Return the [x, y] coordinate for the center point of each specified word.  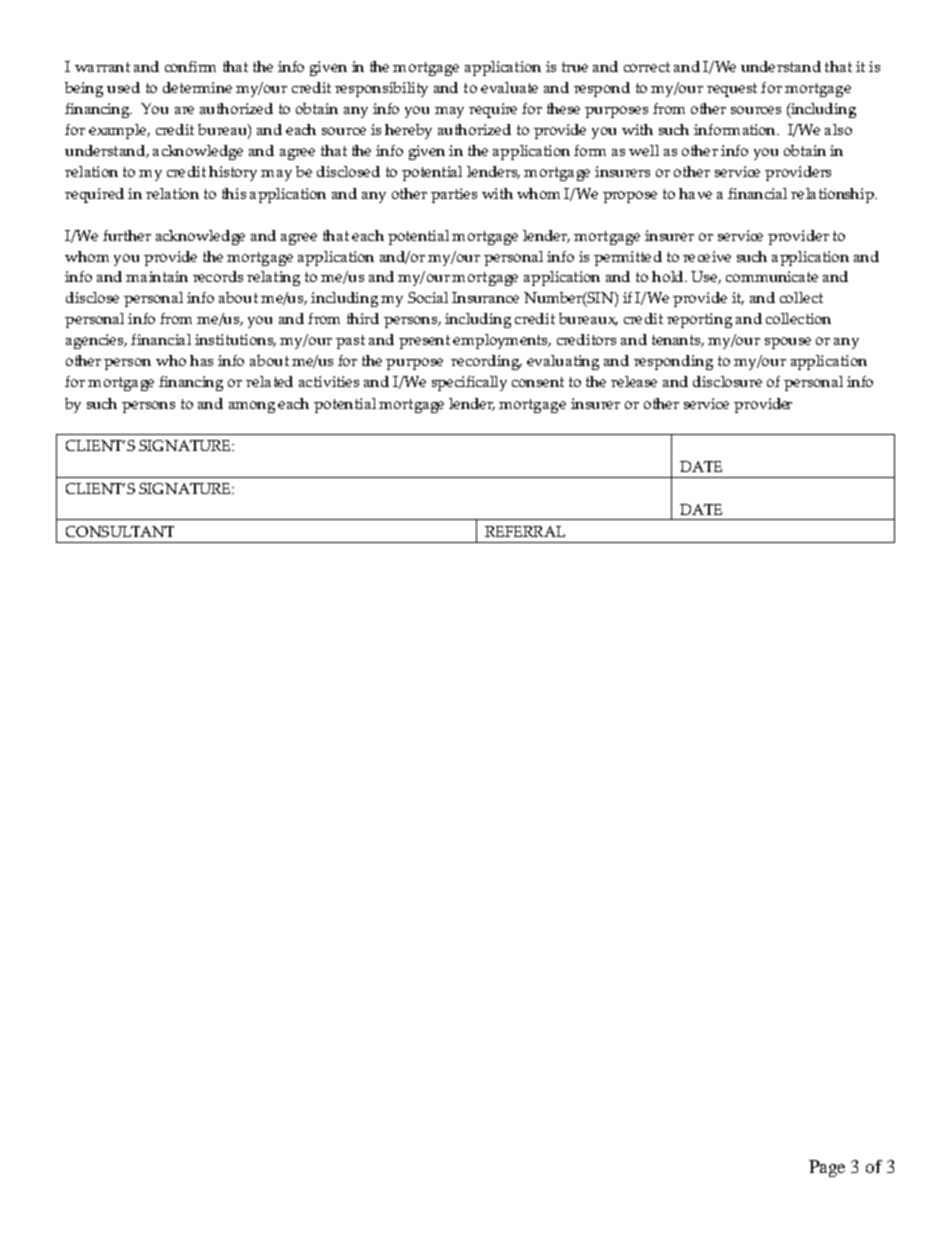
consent [538, 382]
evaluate [509, 87]
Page [827, 1168]
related [269, 381]
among [252, 407]
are [184, 110]
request [732, 90]
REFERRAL [525, 531]
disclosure [727, 381]
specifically [469, 383]
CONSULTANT [120, 531]
